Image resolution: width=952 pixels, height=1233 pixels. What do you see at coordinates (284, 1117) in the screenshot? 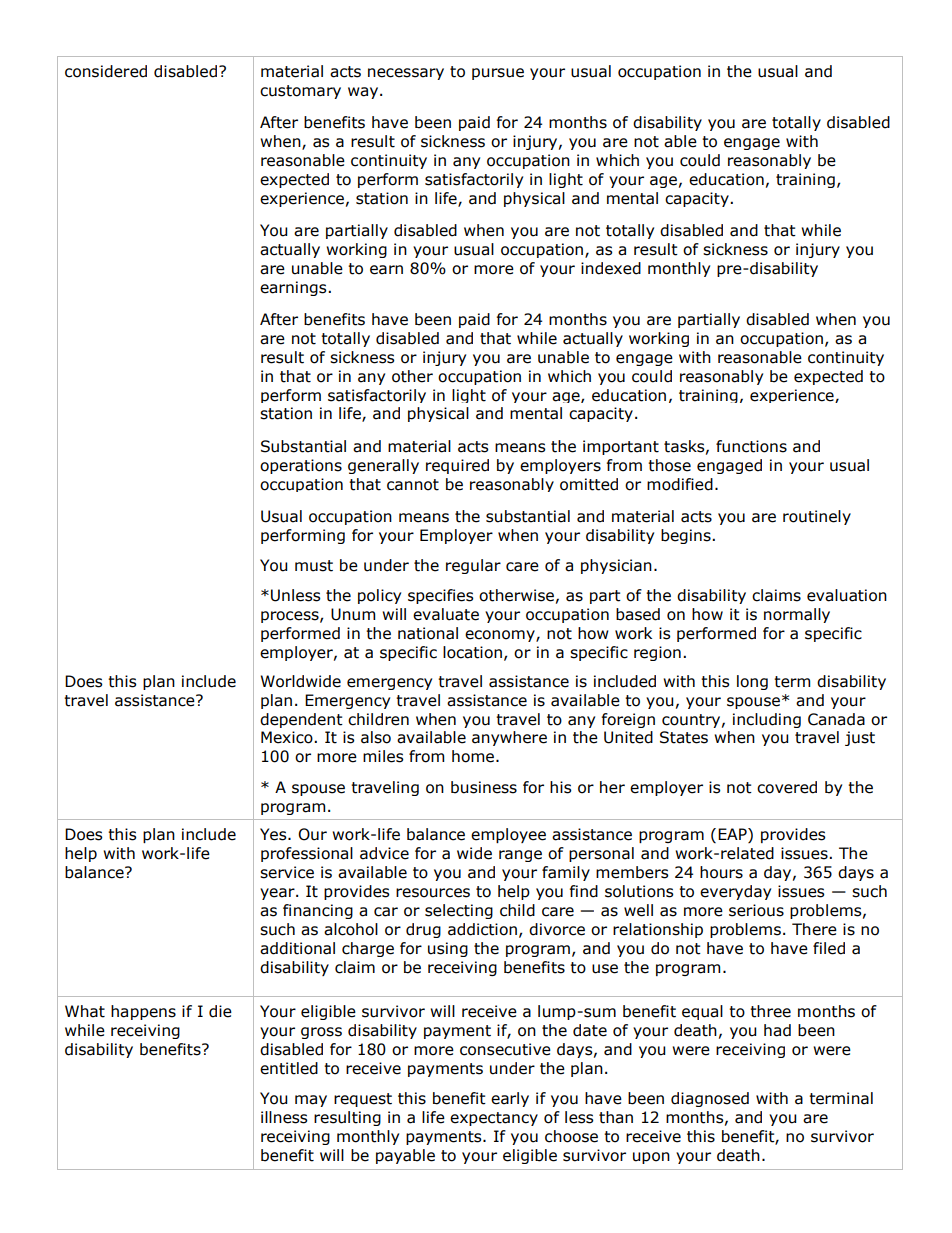
I see `illness` at bounding box center [284, 1117].
